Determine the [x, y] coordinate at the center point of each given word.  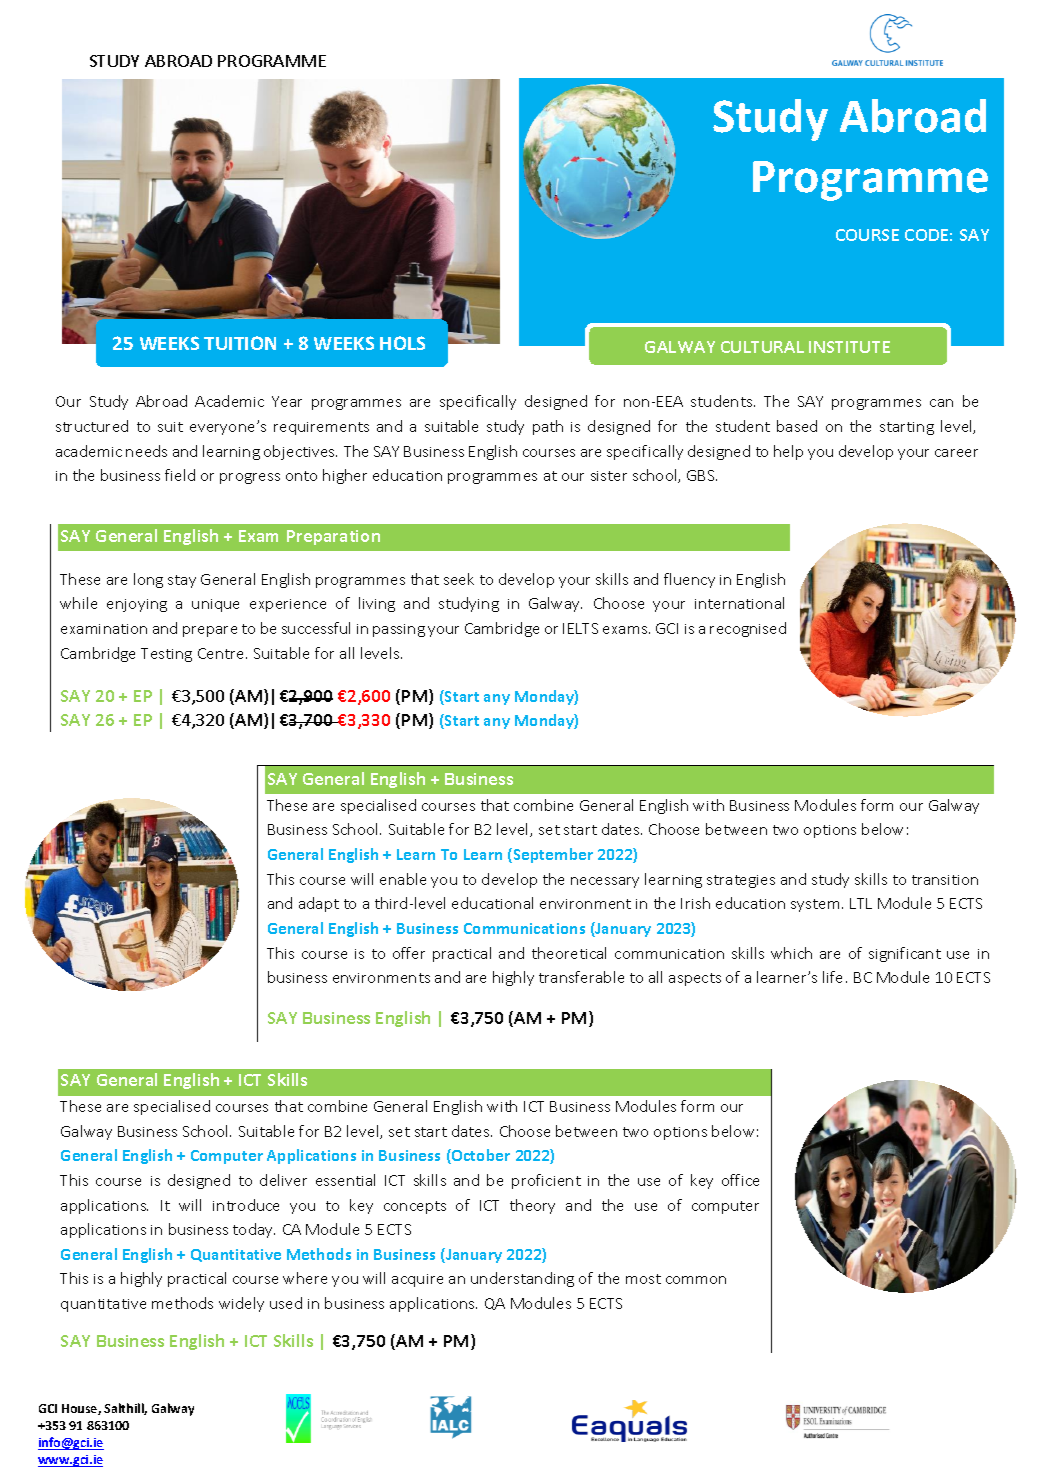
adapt [319, 904]
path [548, 427]
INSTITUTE [849, 347]
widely [241, 1304]
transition [945, 880]
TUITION [240, 343]
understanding [522, 1279]
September [552, 855]
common [696, 1280]
